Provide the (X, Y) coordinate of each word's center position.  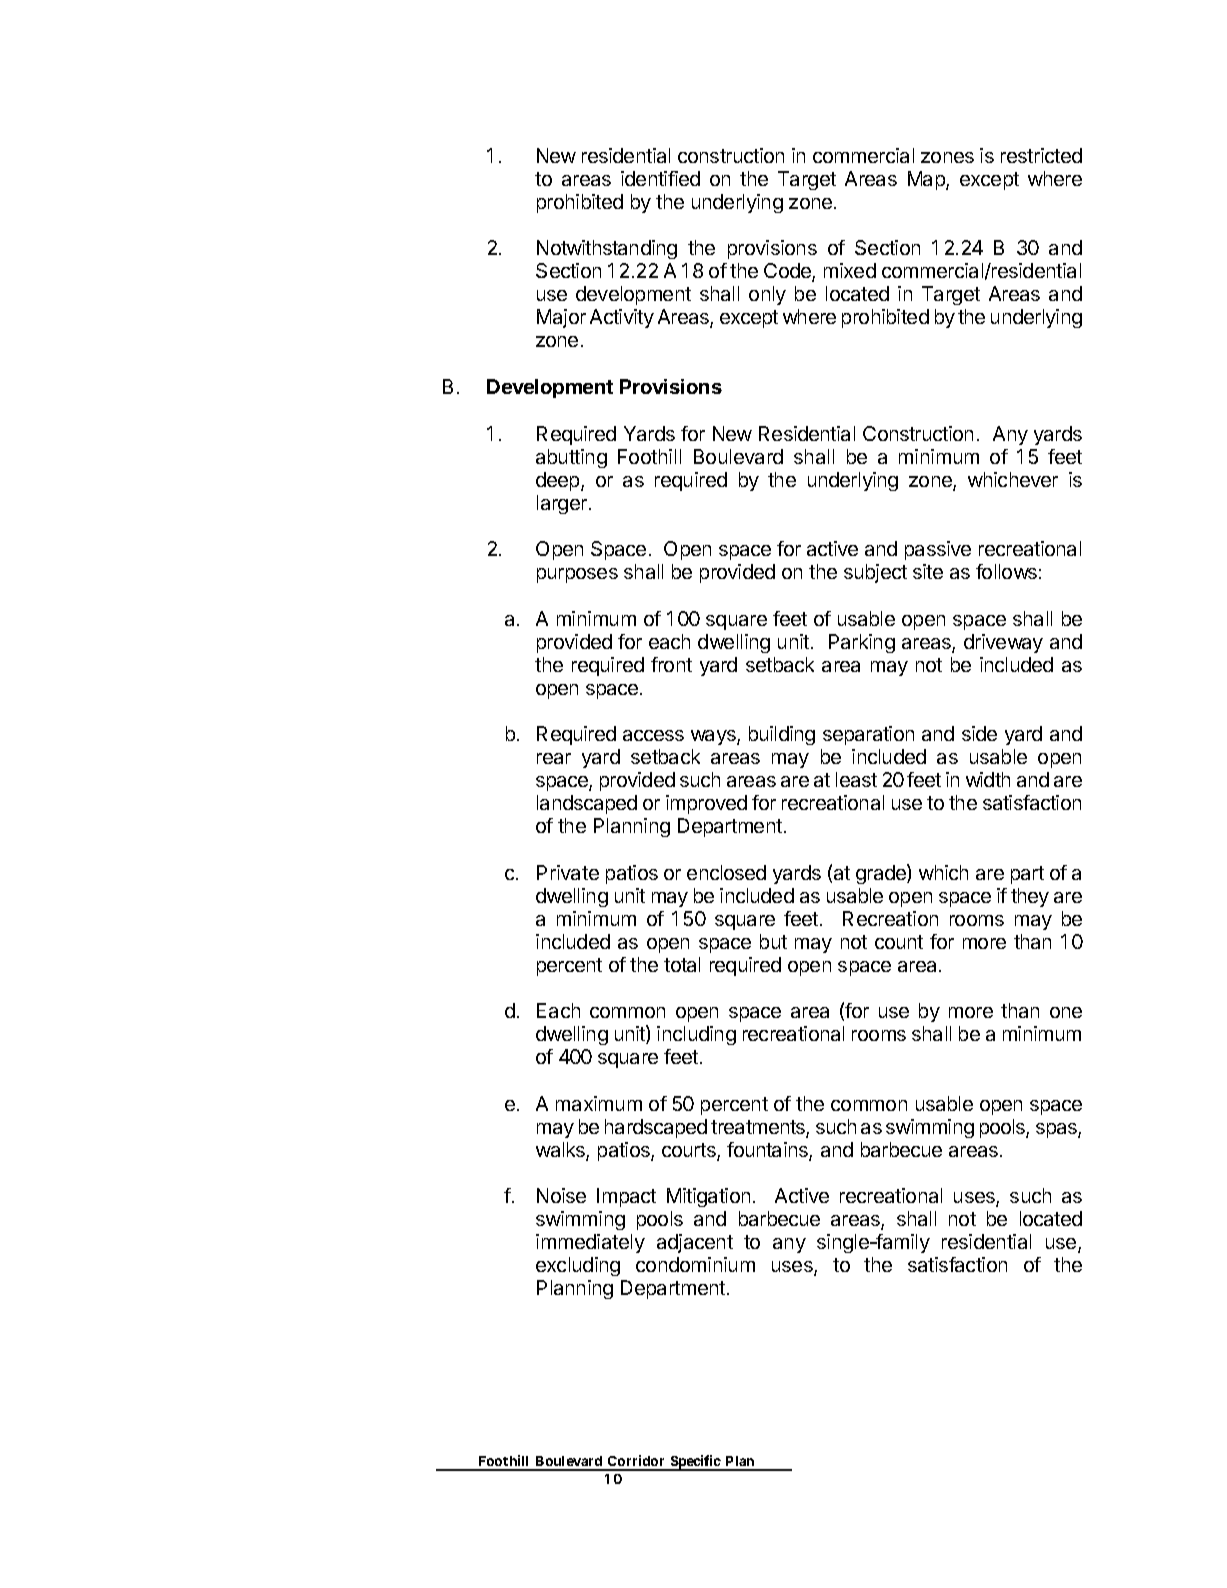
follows (1006, 571)
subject (875, 573)
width (988, 779)
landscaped (587, 804)
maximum (599, 1103)
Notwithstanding (607, 249)
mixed (850, 270)
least (856, 779)
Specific (696, 1463)
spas (1057, 1130)
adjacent (695, 1243)
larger (563, 504)
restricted (1041, 155)
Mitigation (708, 1197)
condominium (695, 1264)
